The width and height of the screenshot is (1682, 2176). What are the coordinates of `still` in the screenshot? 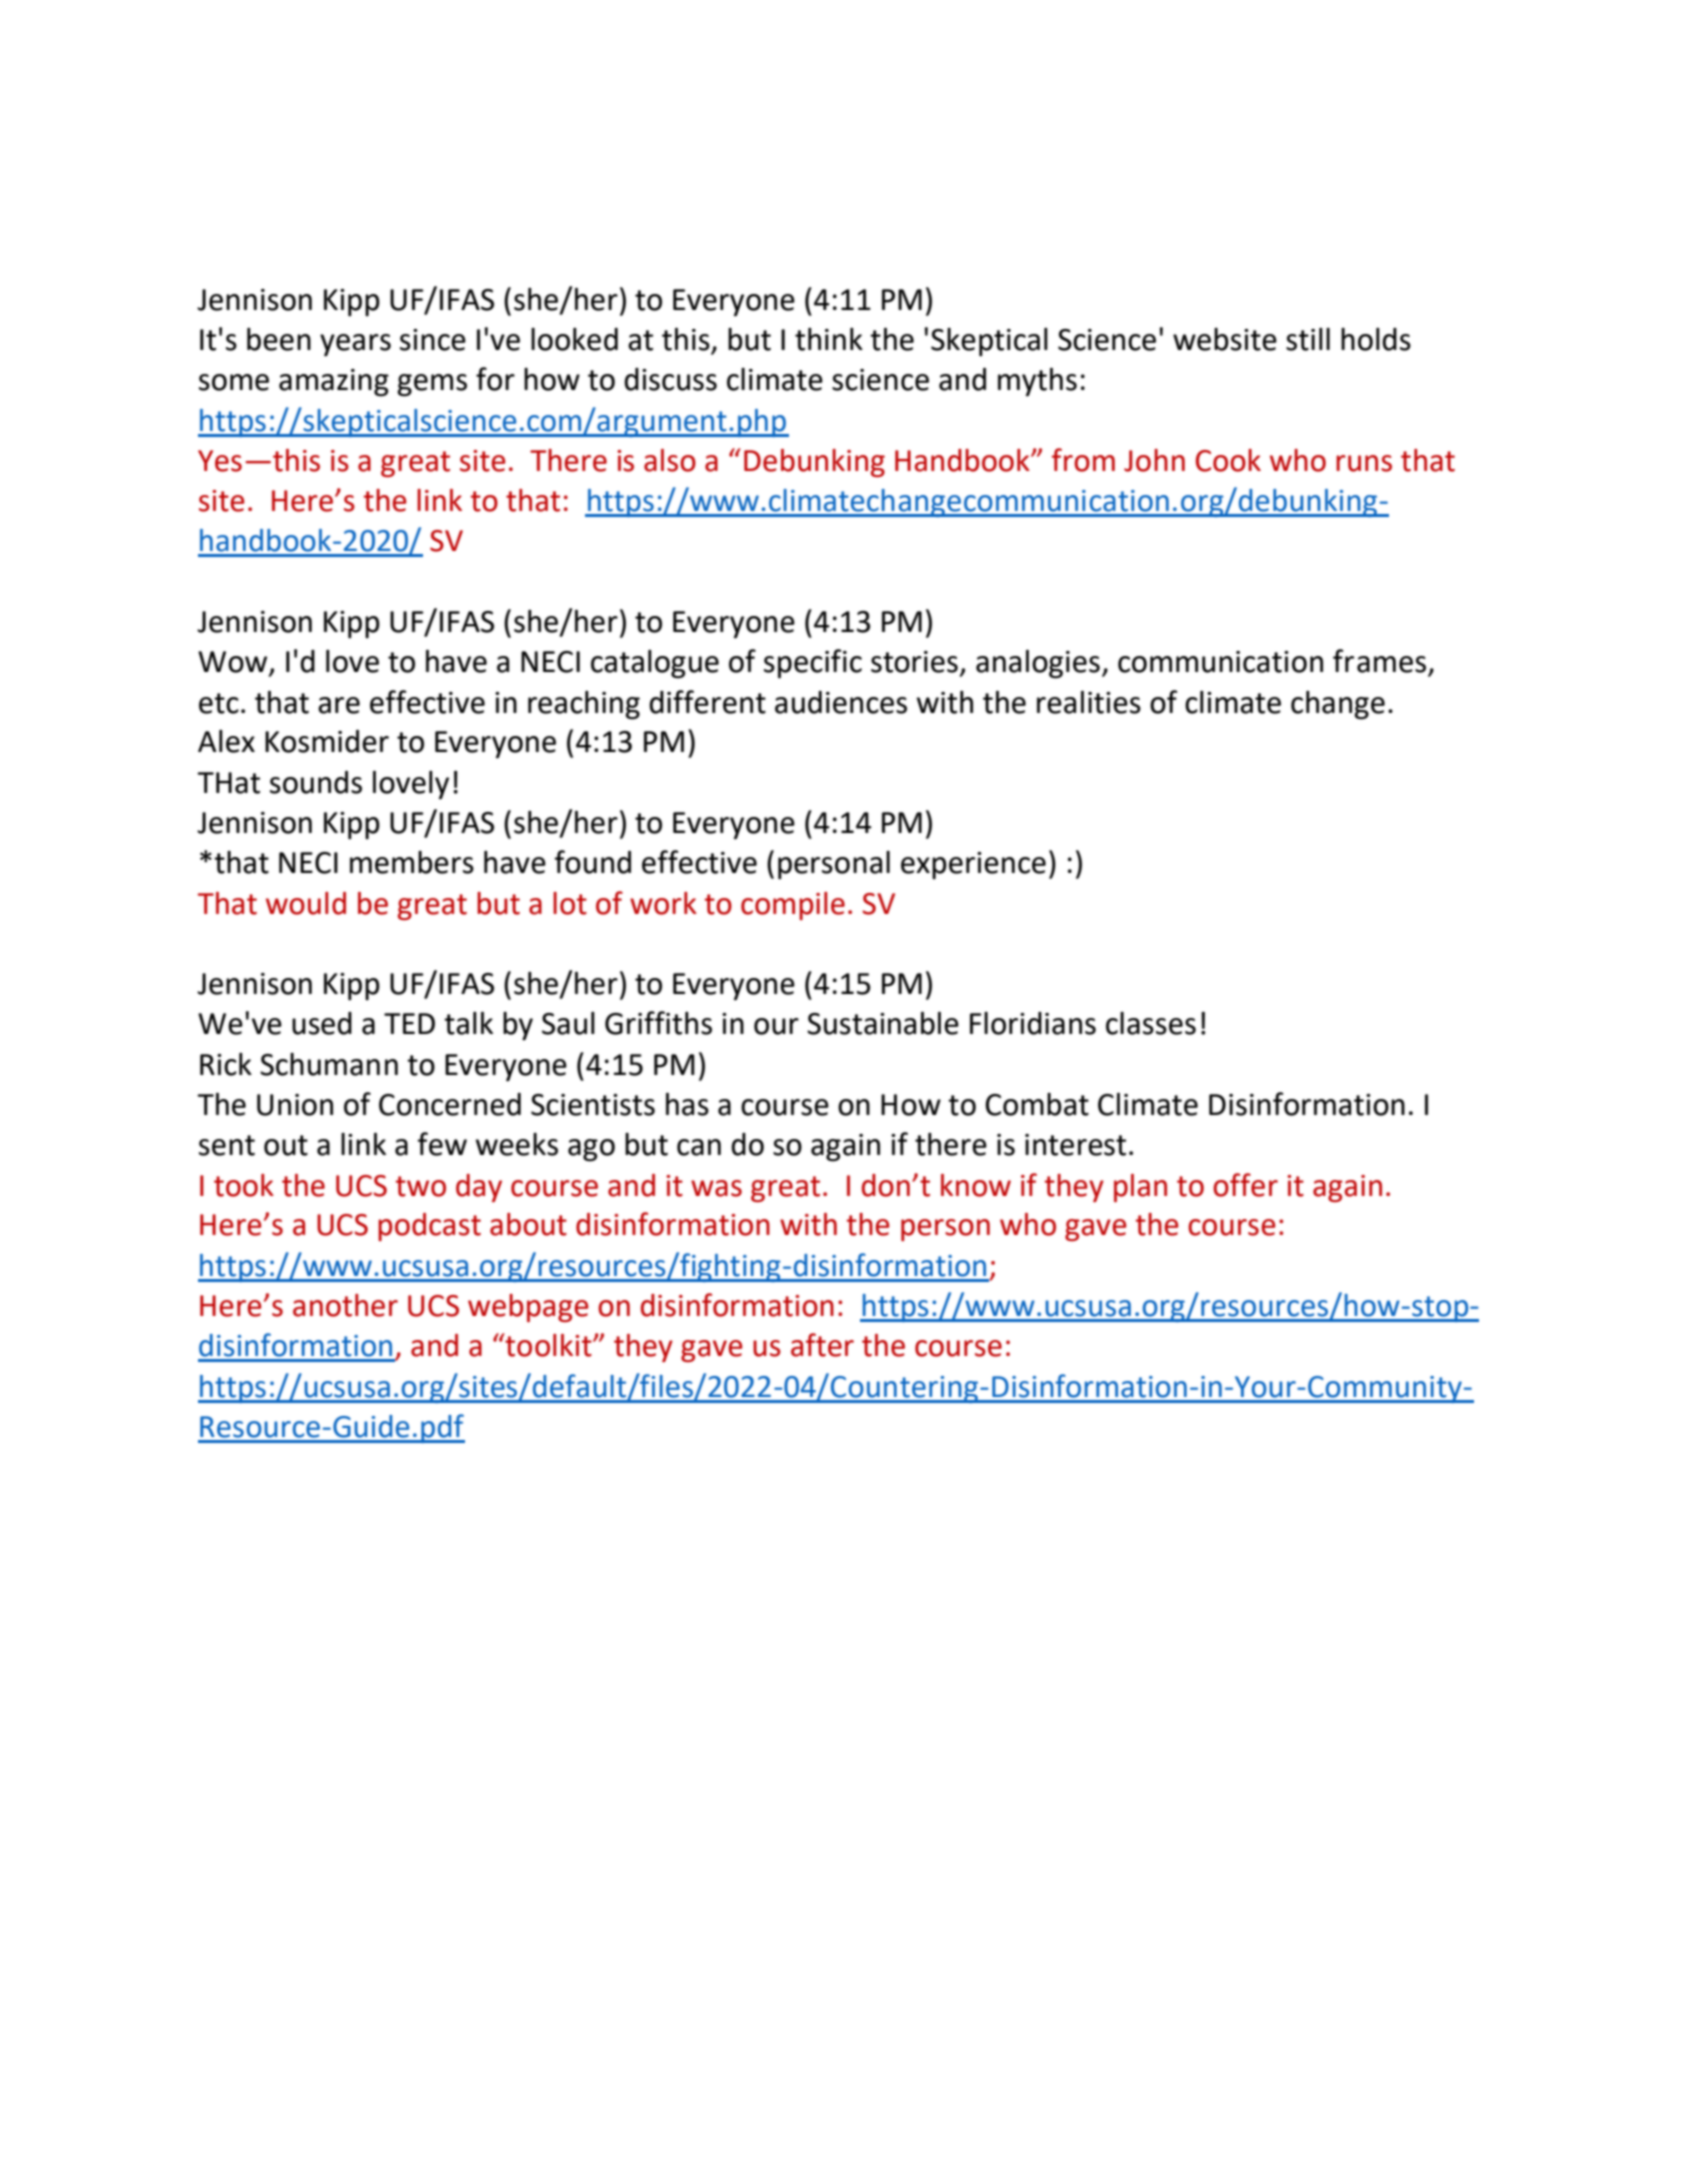 It's located at (1308, 339).
